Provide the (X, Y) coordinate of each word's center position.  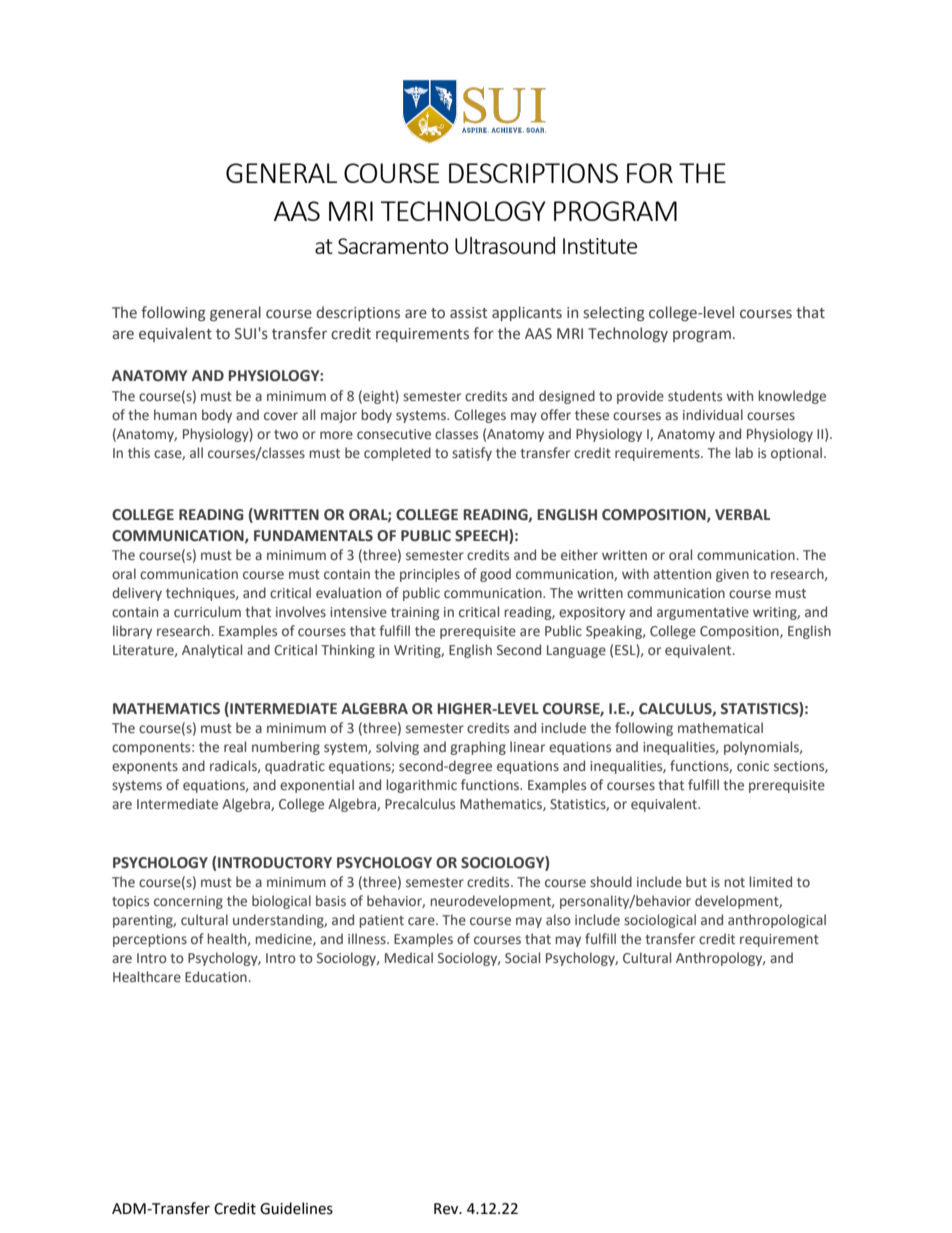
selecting (614, 313)
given (732, 575)
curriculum (207, 611)
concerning (188, 902)
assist (468, 313)
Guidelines (296, 1208)
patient (381, 921)
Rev (447, 1209)
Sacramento (393, 246)
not (734, 882)
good (495, 575)
